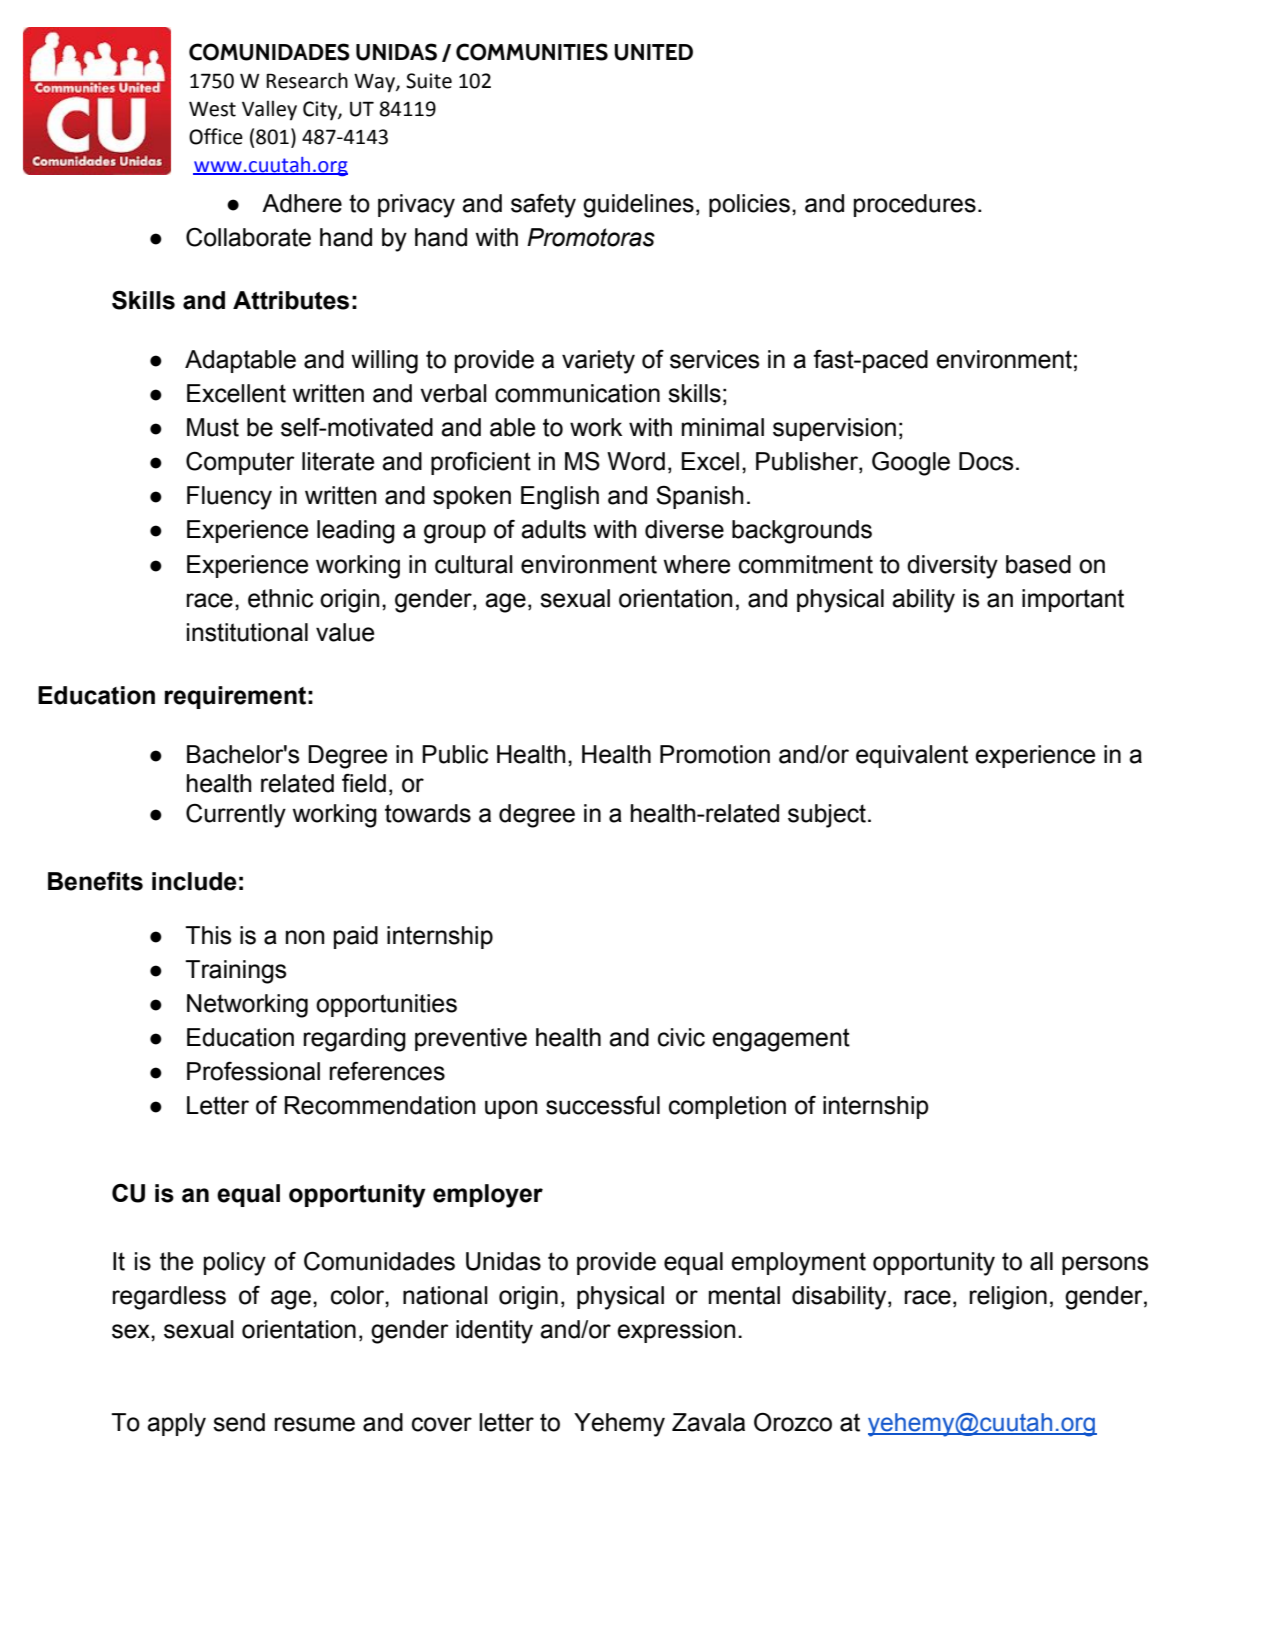 The image size is (1262, 1634). Describe the element at coordinates (715, 754) in the document. I see `Promotion` at that location.
